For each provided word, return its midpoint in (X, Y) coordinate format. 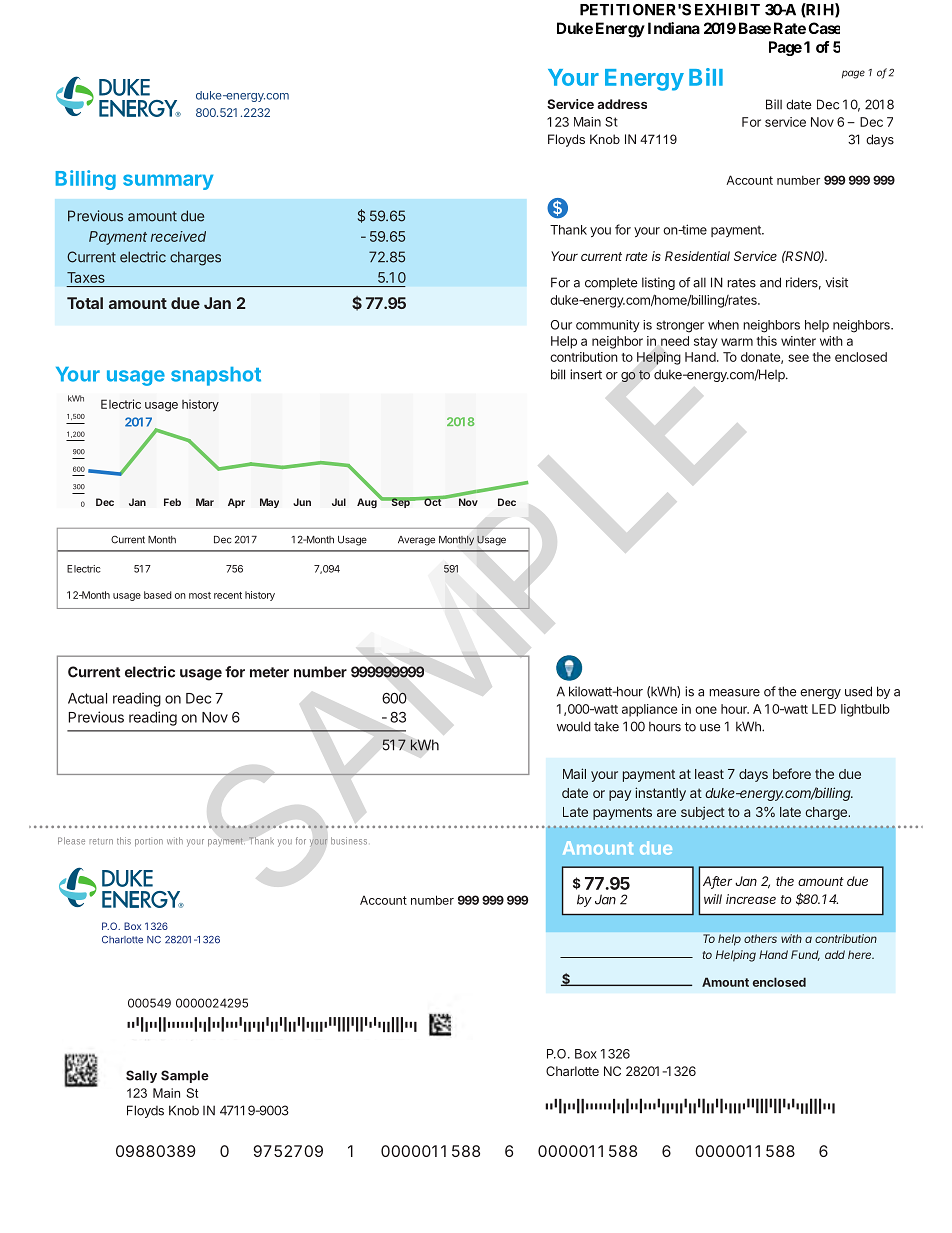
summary (168, 182)
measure (734, 693)
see (798, 358)
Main (587, 122)
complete (611, 284)
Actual (87, 698)
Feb (172, 502)
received (178, 236)
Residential (697, 256)
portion (149, 842)
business (349, 841)
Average (416, 541)
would (574, 726)
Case (824, 28)
